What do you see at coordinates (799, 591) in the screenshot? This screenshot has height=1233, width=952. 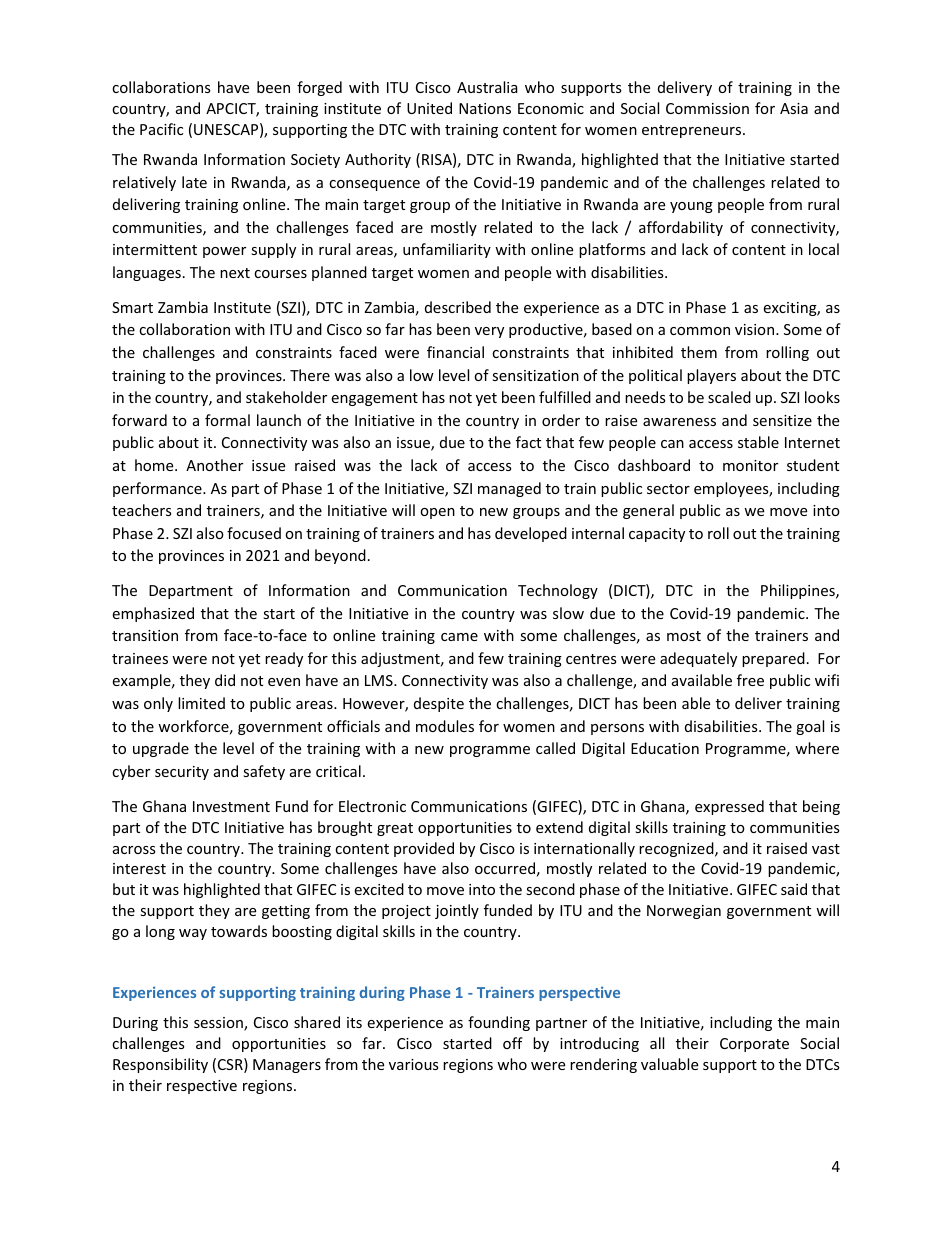 I see `Philippines` at bounding box center [799, 591].
